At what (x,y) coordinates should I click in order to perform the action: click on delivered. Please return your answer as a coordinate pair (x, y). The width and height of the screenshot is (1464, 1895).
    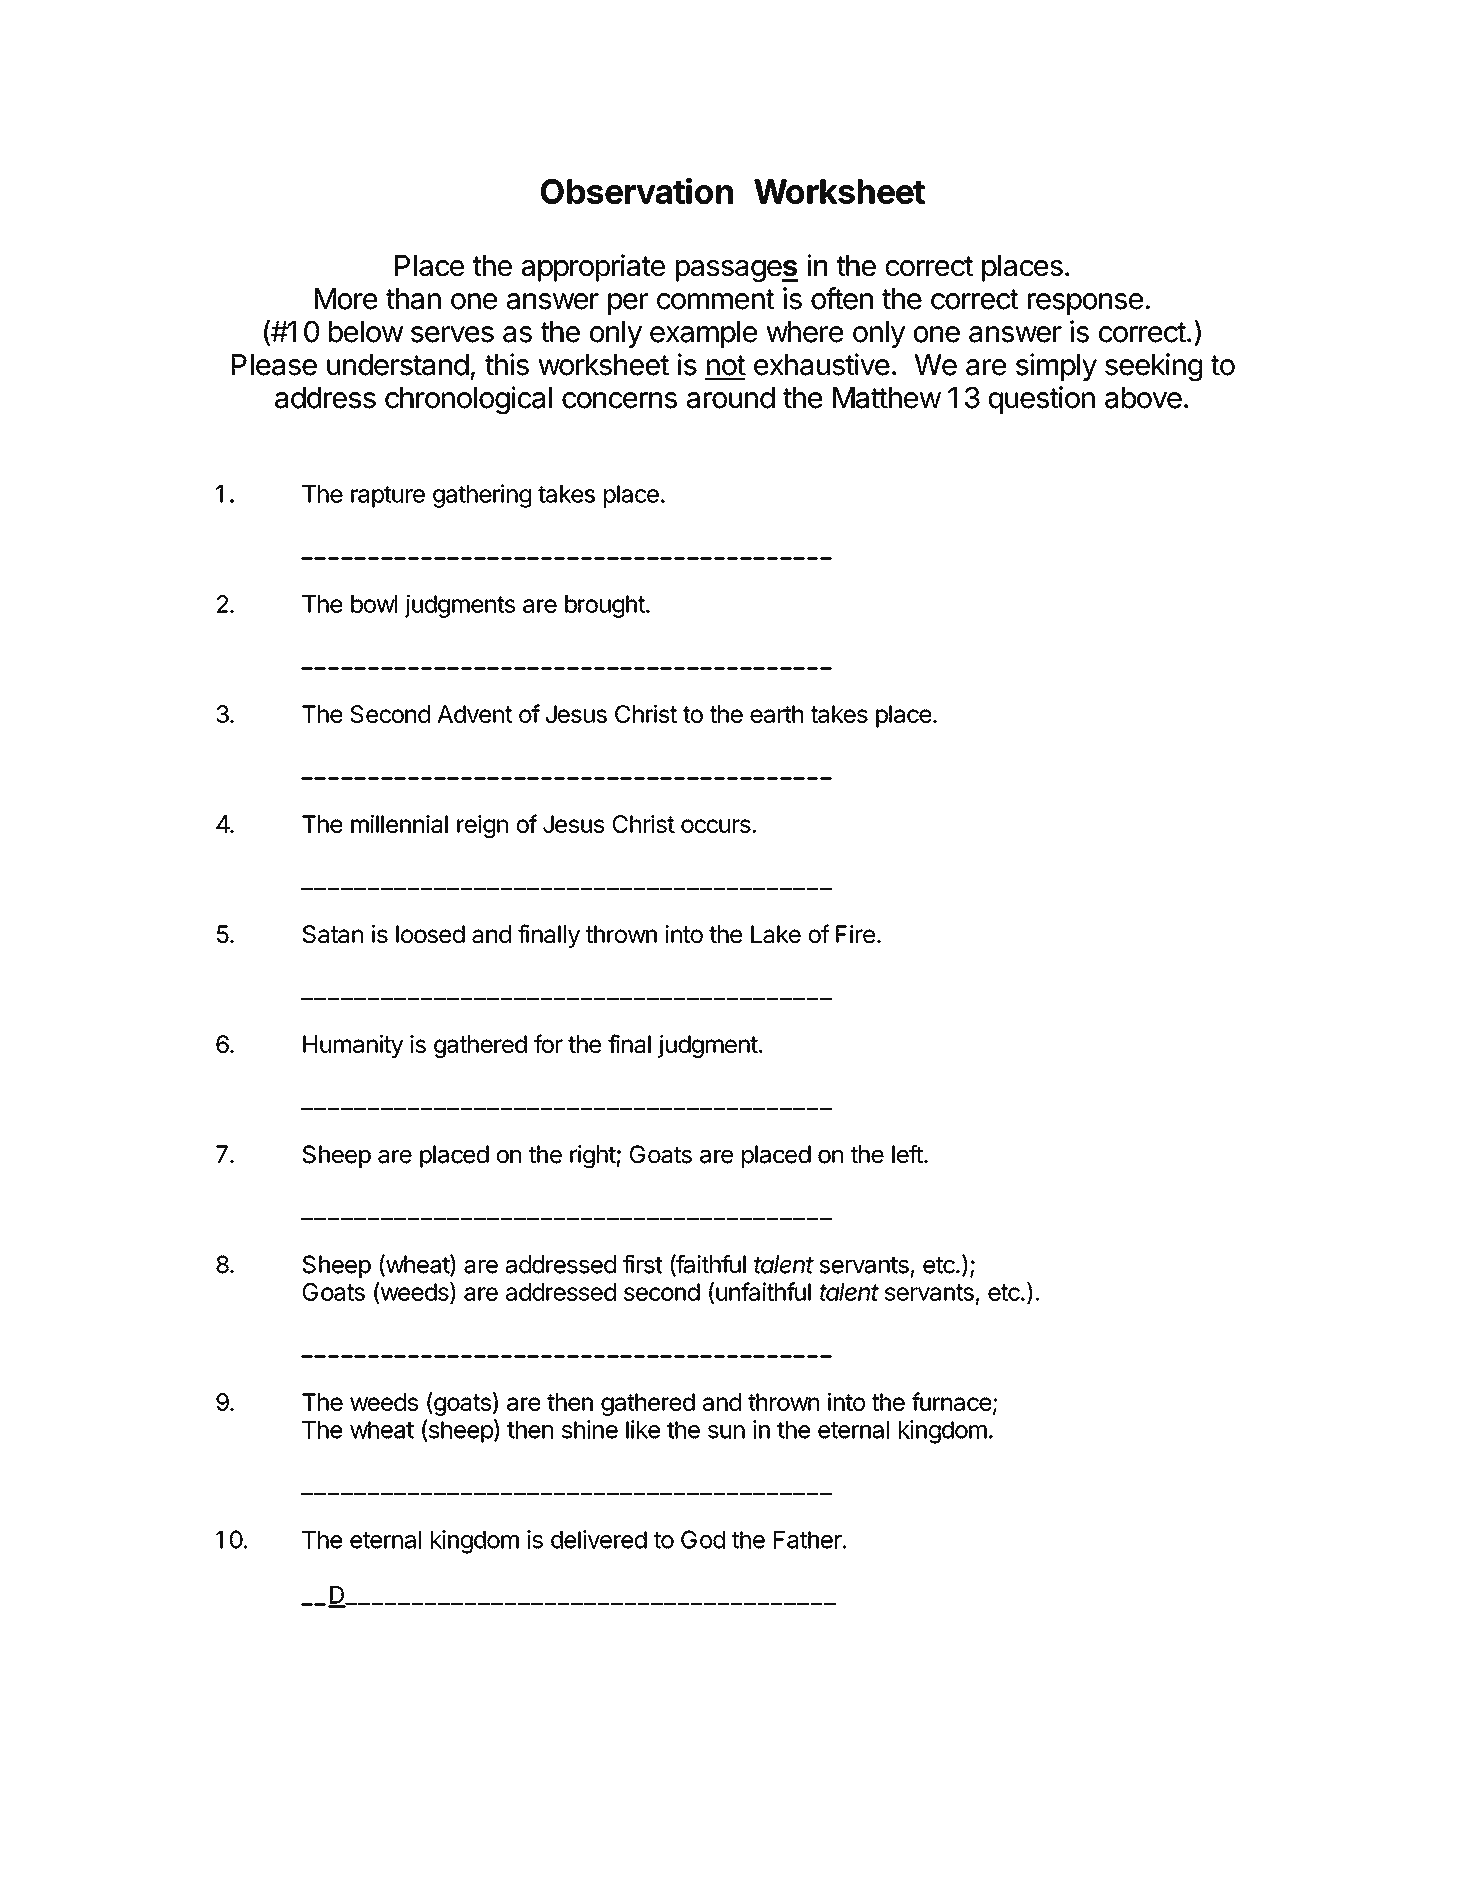
    Looking at the image, I should click on (599, 1539).
